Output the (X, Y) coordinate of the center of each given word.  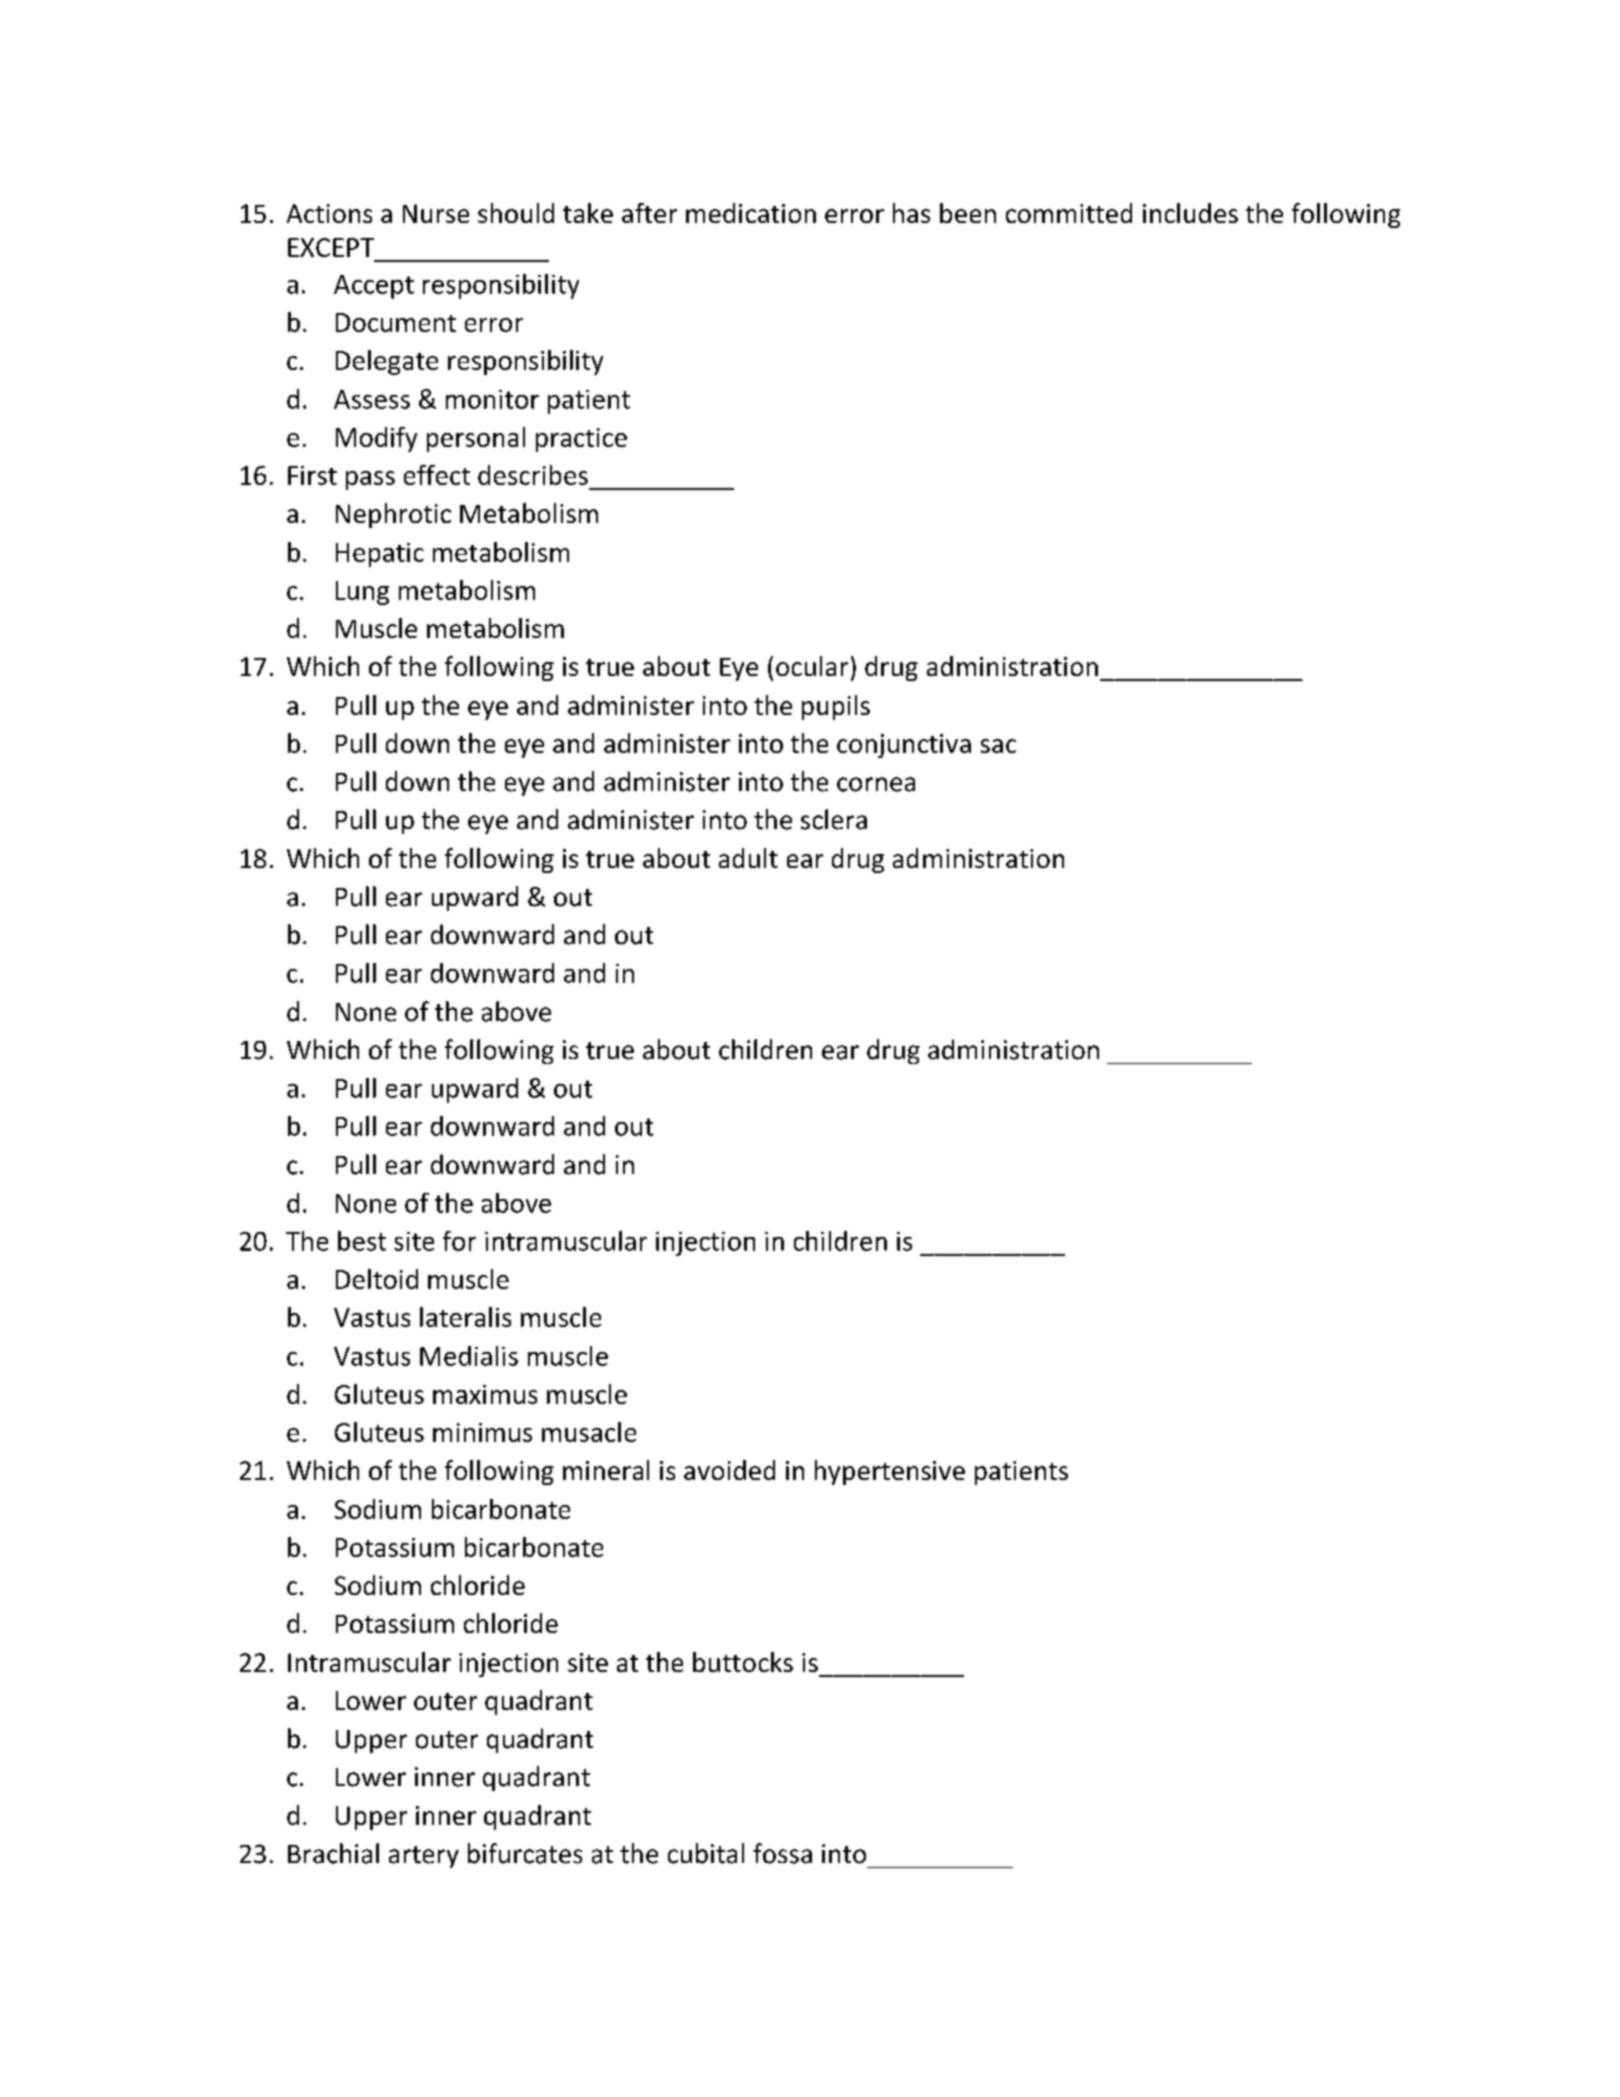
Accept (374, 287)
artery (424, 1857)
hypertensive (890, 1472)
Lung (362, 593)
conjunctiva (904, 746)
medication (751, 213)
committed (1069, 213)
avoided (729, 1470)
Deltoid (377, 1279)
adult (748, 858)
